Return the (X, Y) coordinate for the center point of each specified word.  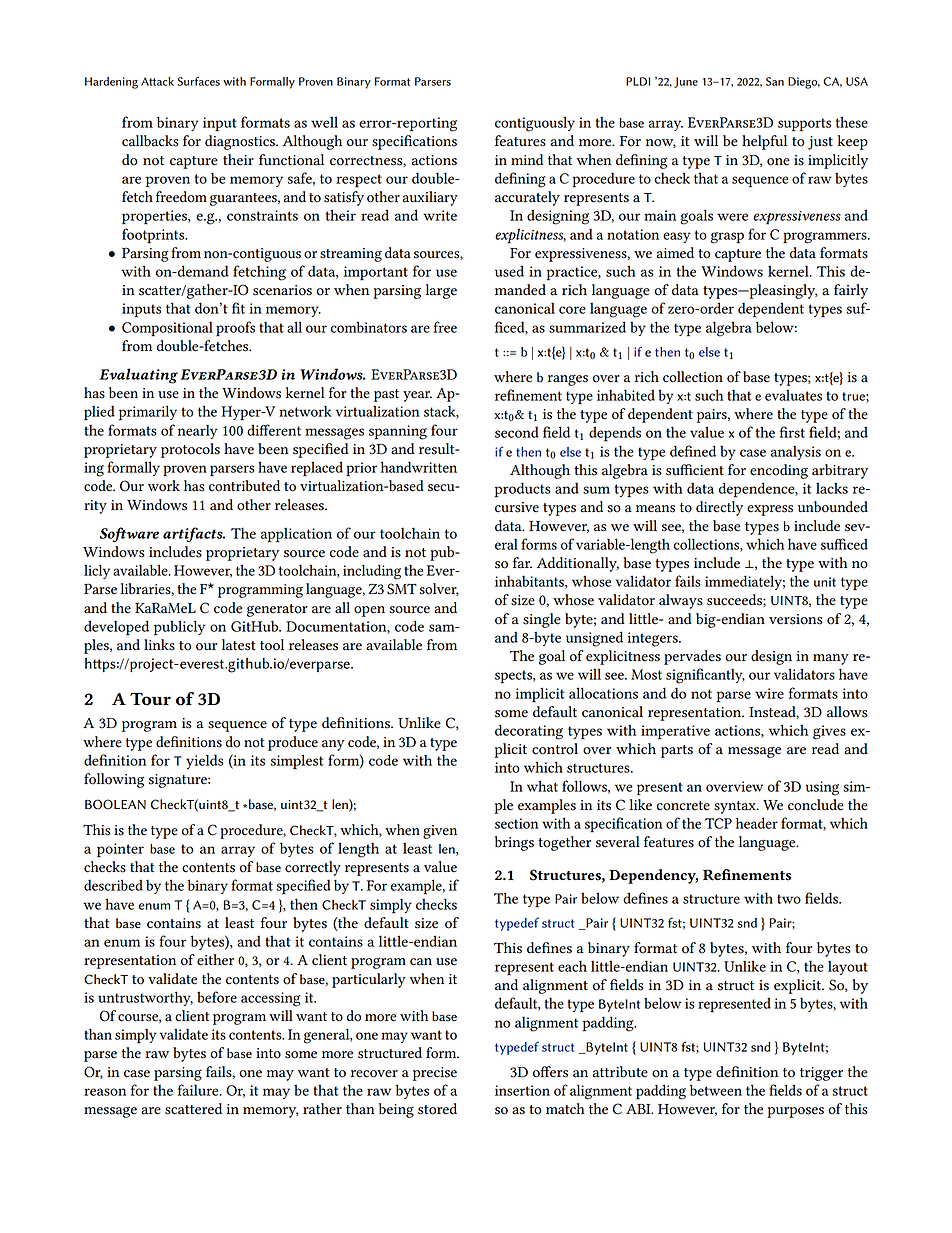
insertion (522, 1090)
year (417, 396)
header (757, 823)
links (159, 645)
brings (514, 843)
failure (199, 1090)
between (716, 1090)
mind (527, 159)
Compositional (167, 329)
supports (804, 125)
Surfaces (199, 81)
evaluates (793, 395)
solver (439, 589)
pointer (120, 850)
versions (796, 619)
